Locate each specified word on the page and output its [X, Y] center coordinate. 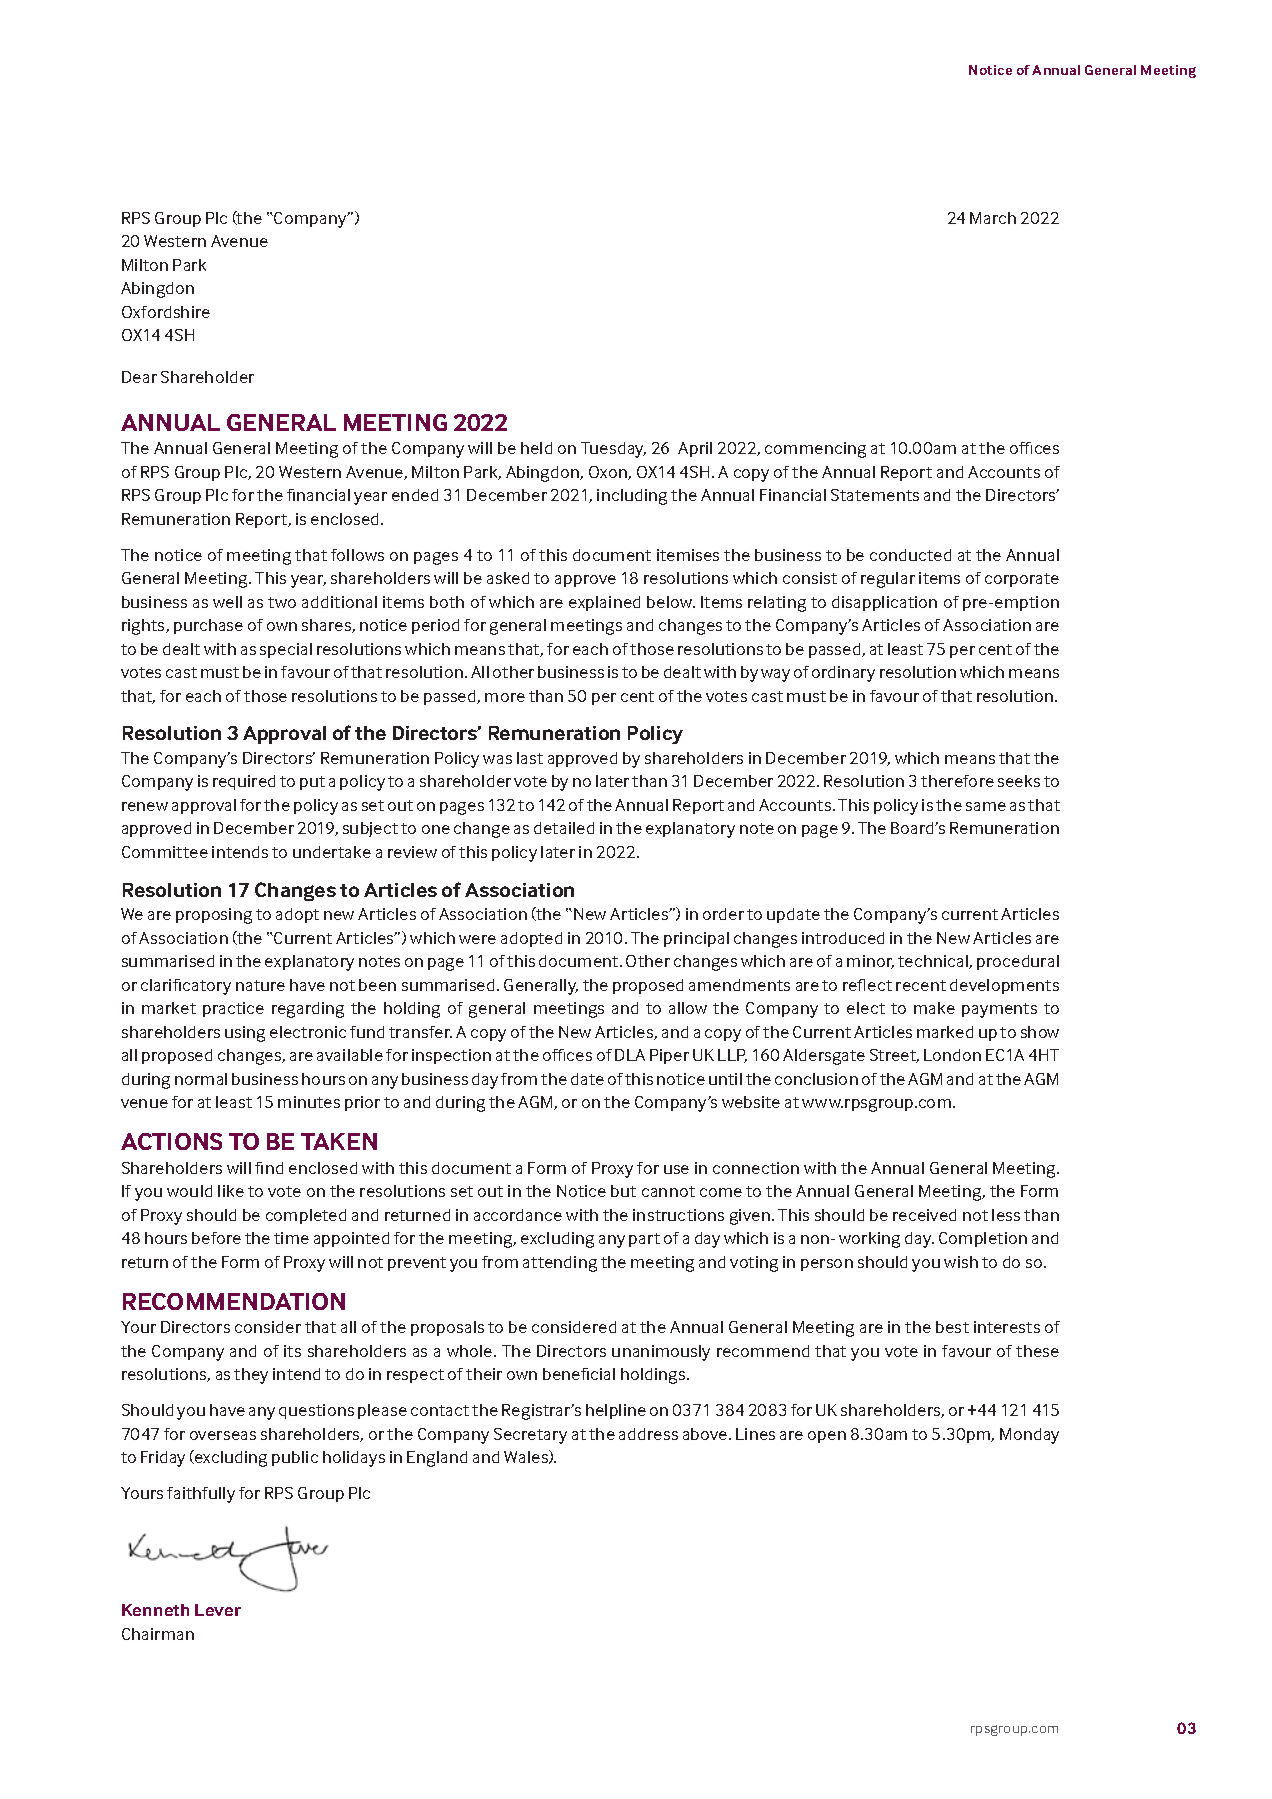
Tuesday [613, 450]
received [924, 1215]
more [505, 697]
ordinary [843, 674]
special [286, 650]
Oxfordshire [166, 312]
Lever [218, 1610]
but [623, 1191]
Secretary [530, 1436]
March [993, 218]
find [269, 1168]
